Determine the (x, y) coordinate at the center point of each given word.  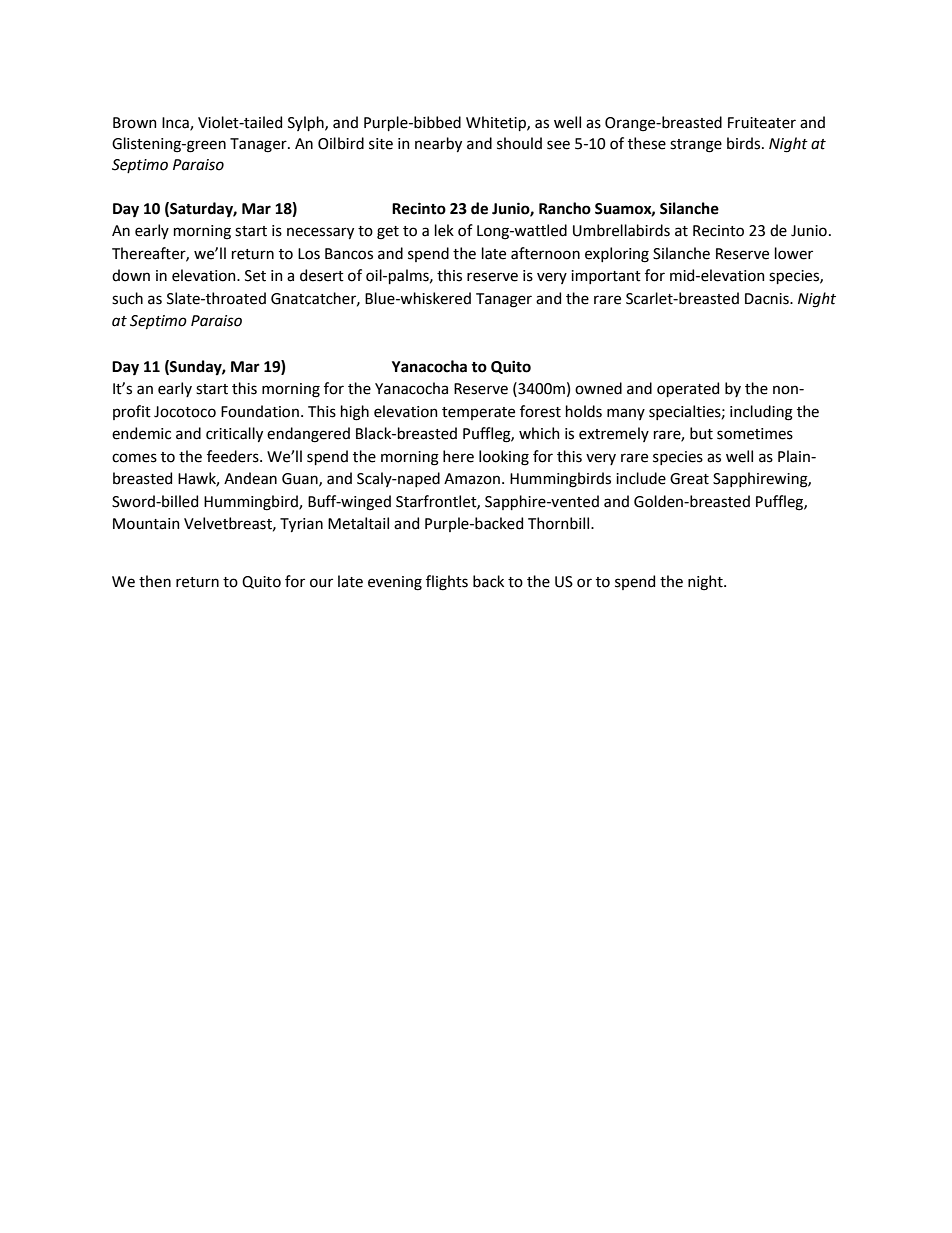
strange (696, 146)
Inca (176, 124)
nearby (438, 144)
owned (598, 388)
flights (447, 583)
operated (688, 389)
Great (689, 479)
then (155, 581)
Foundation (260, 411)
